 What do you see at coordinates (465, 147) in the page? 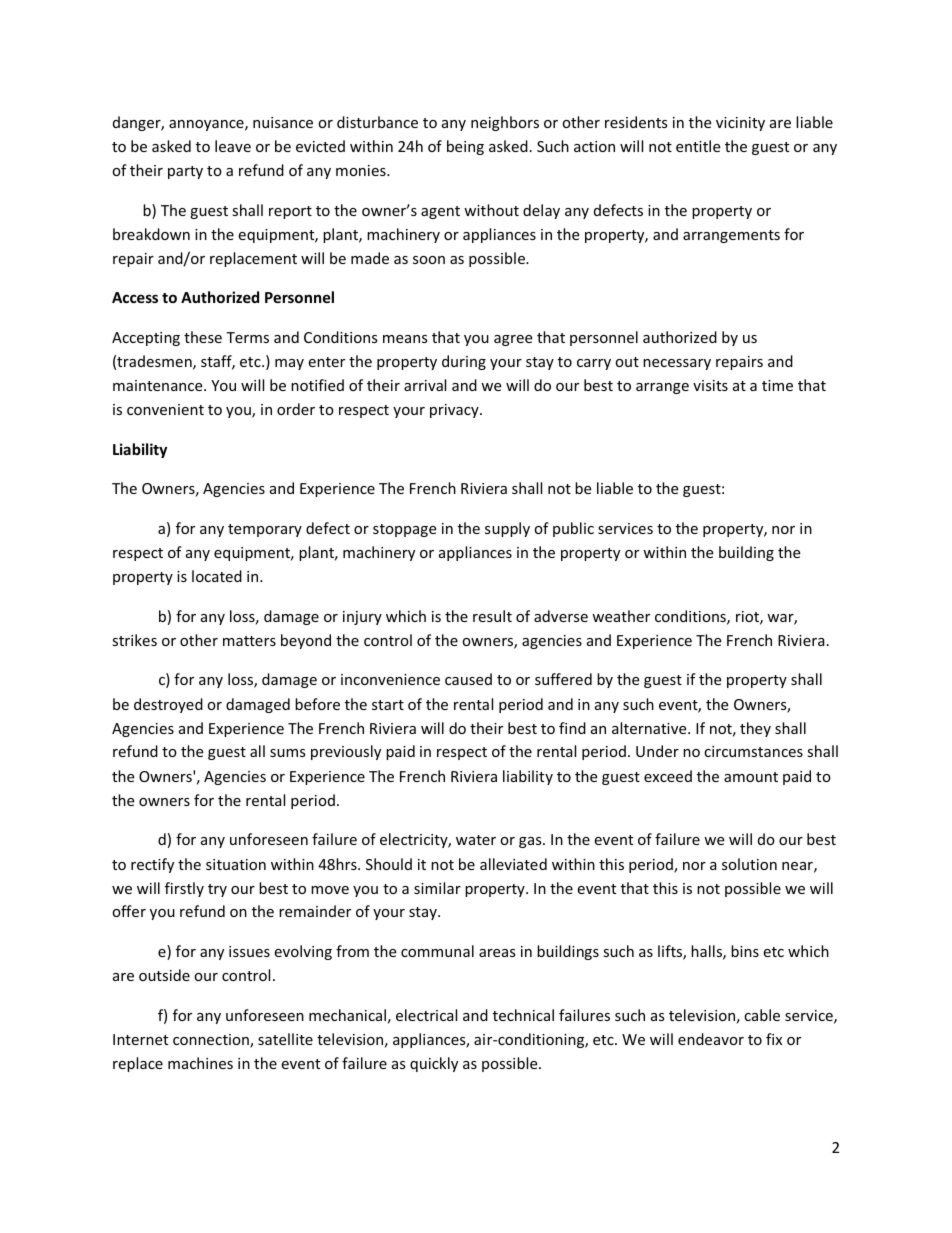
I see `being` at bounding box center [465, 147].
